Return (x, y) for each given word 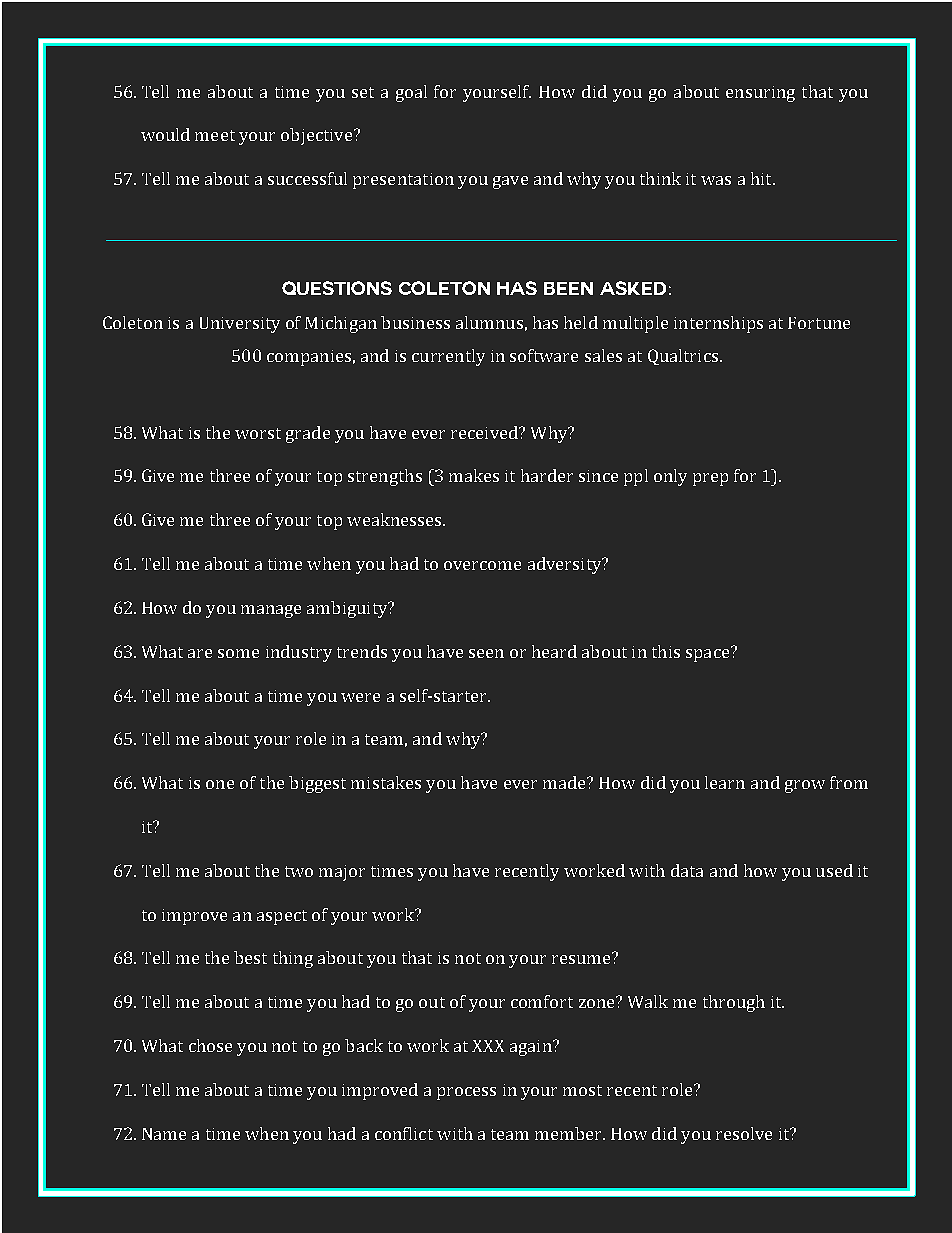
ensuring (760, 94)
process (466, 1093)
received (485, 432)
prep (710, 479)
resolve (744, 1133)
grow (805, 786)
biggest (317, 784)
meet (215, 135)
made (565, 782)
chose (210, 1045)
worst (258, 433)
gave (510, 182)
